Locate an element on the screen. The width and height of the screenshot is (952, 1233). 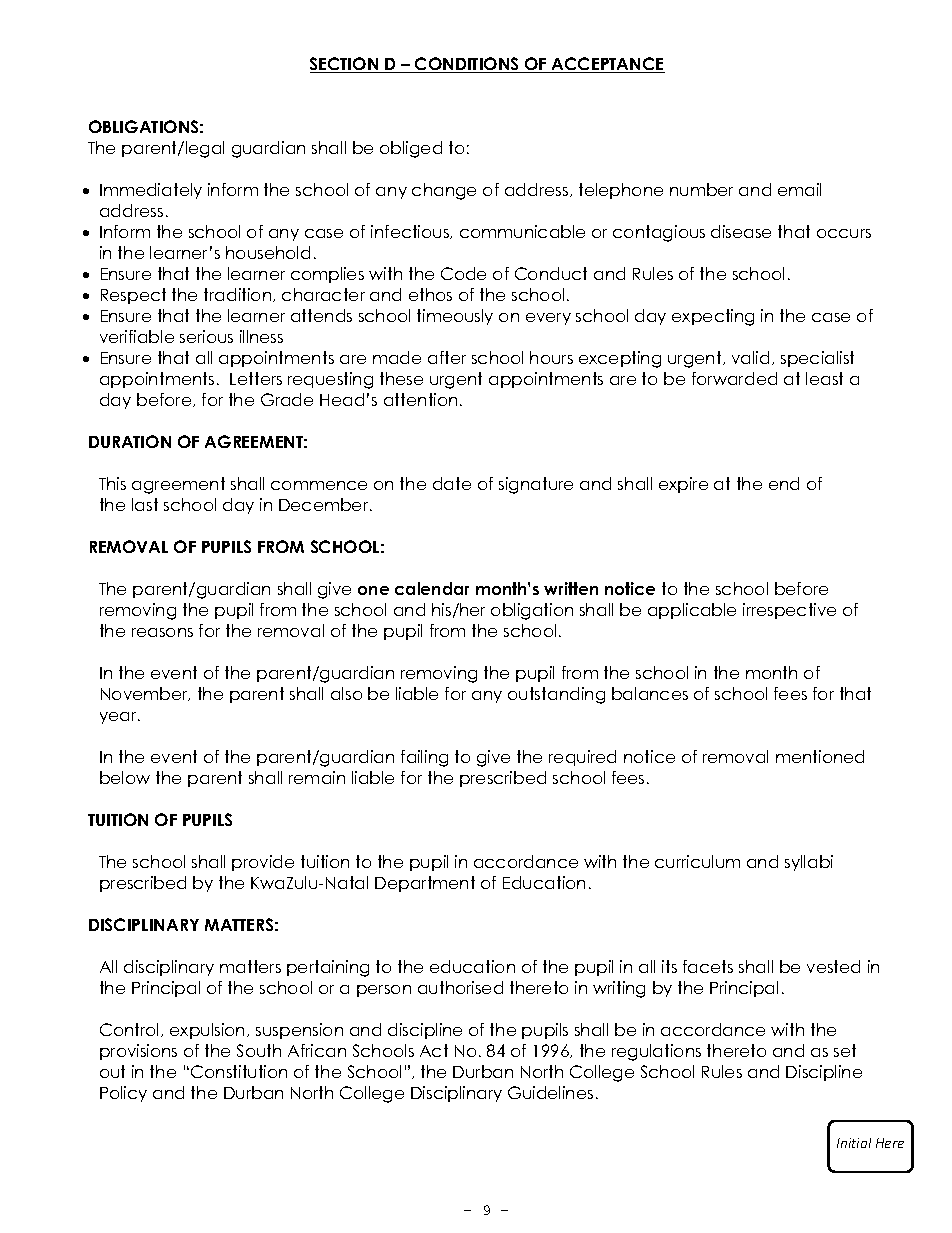
failing is located at coordinates (424, 758).
